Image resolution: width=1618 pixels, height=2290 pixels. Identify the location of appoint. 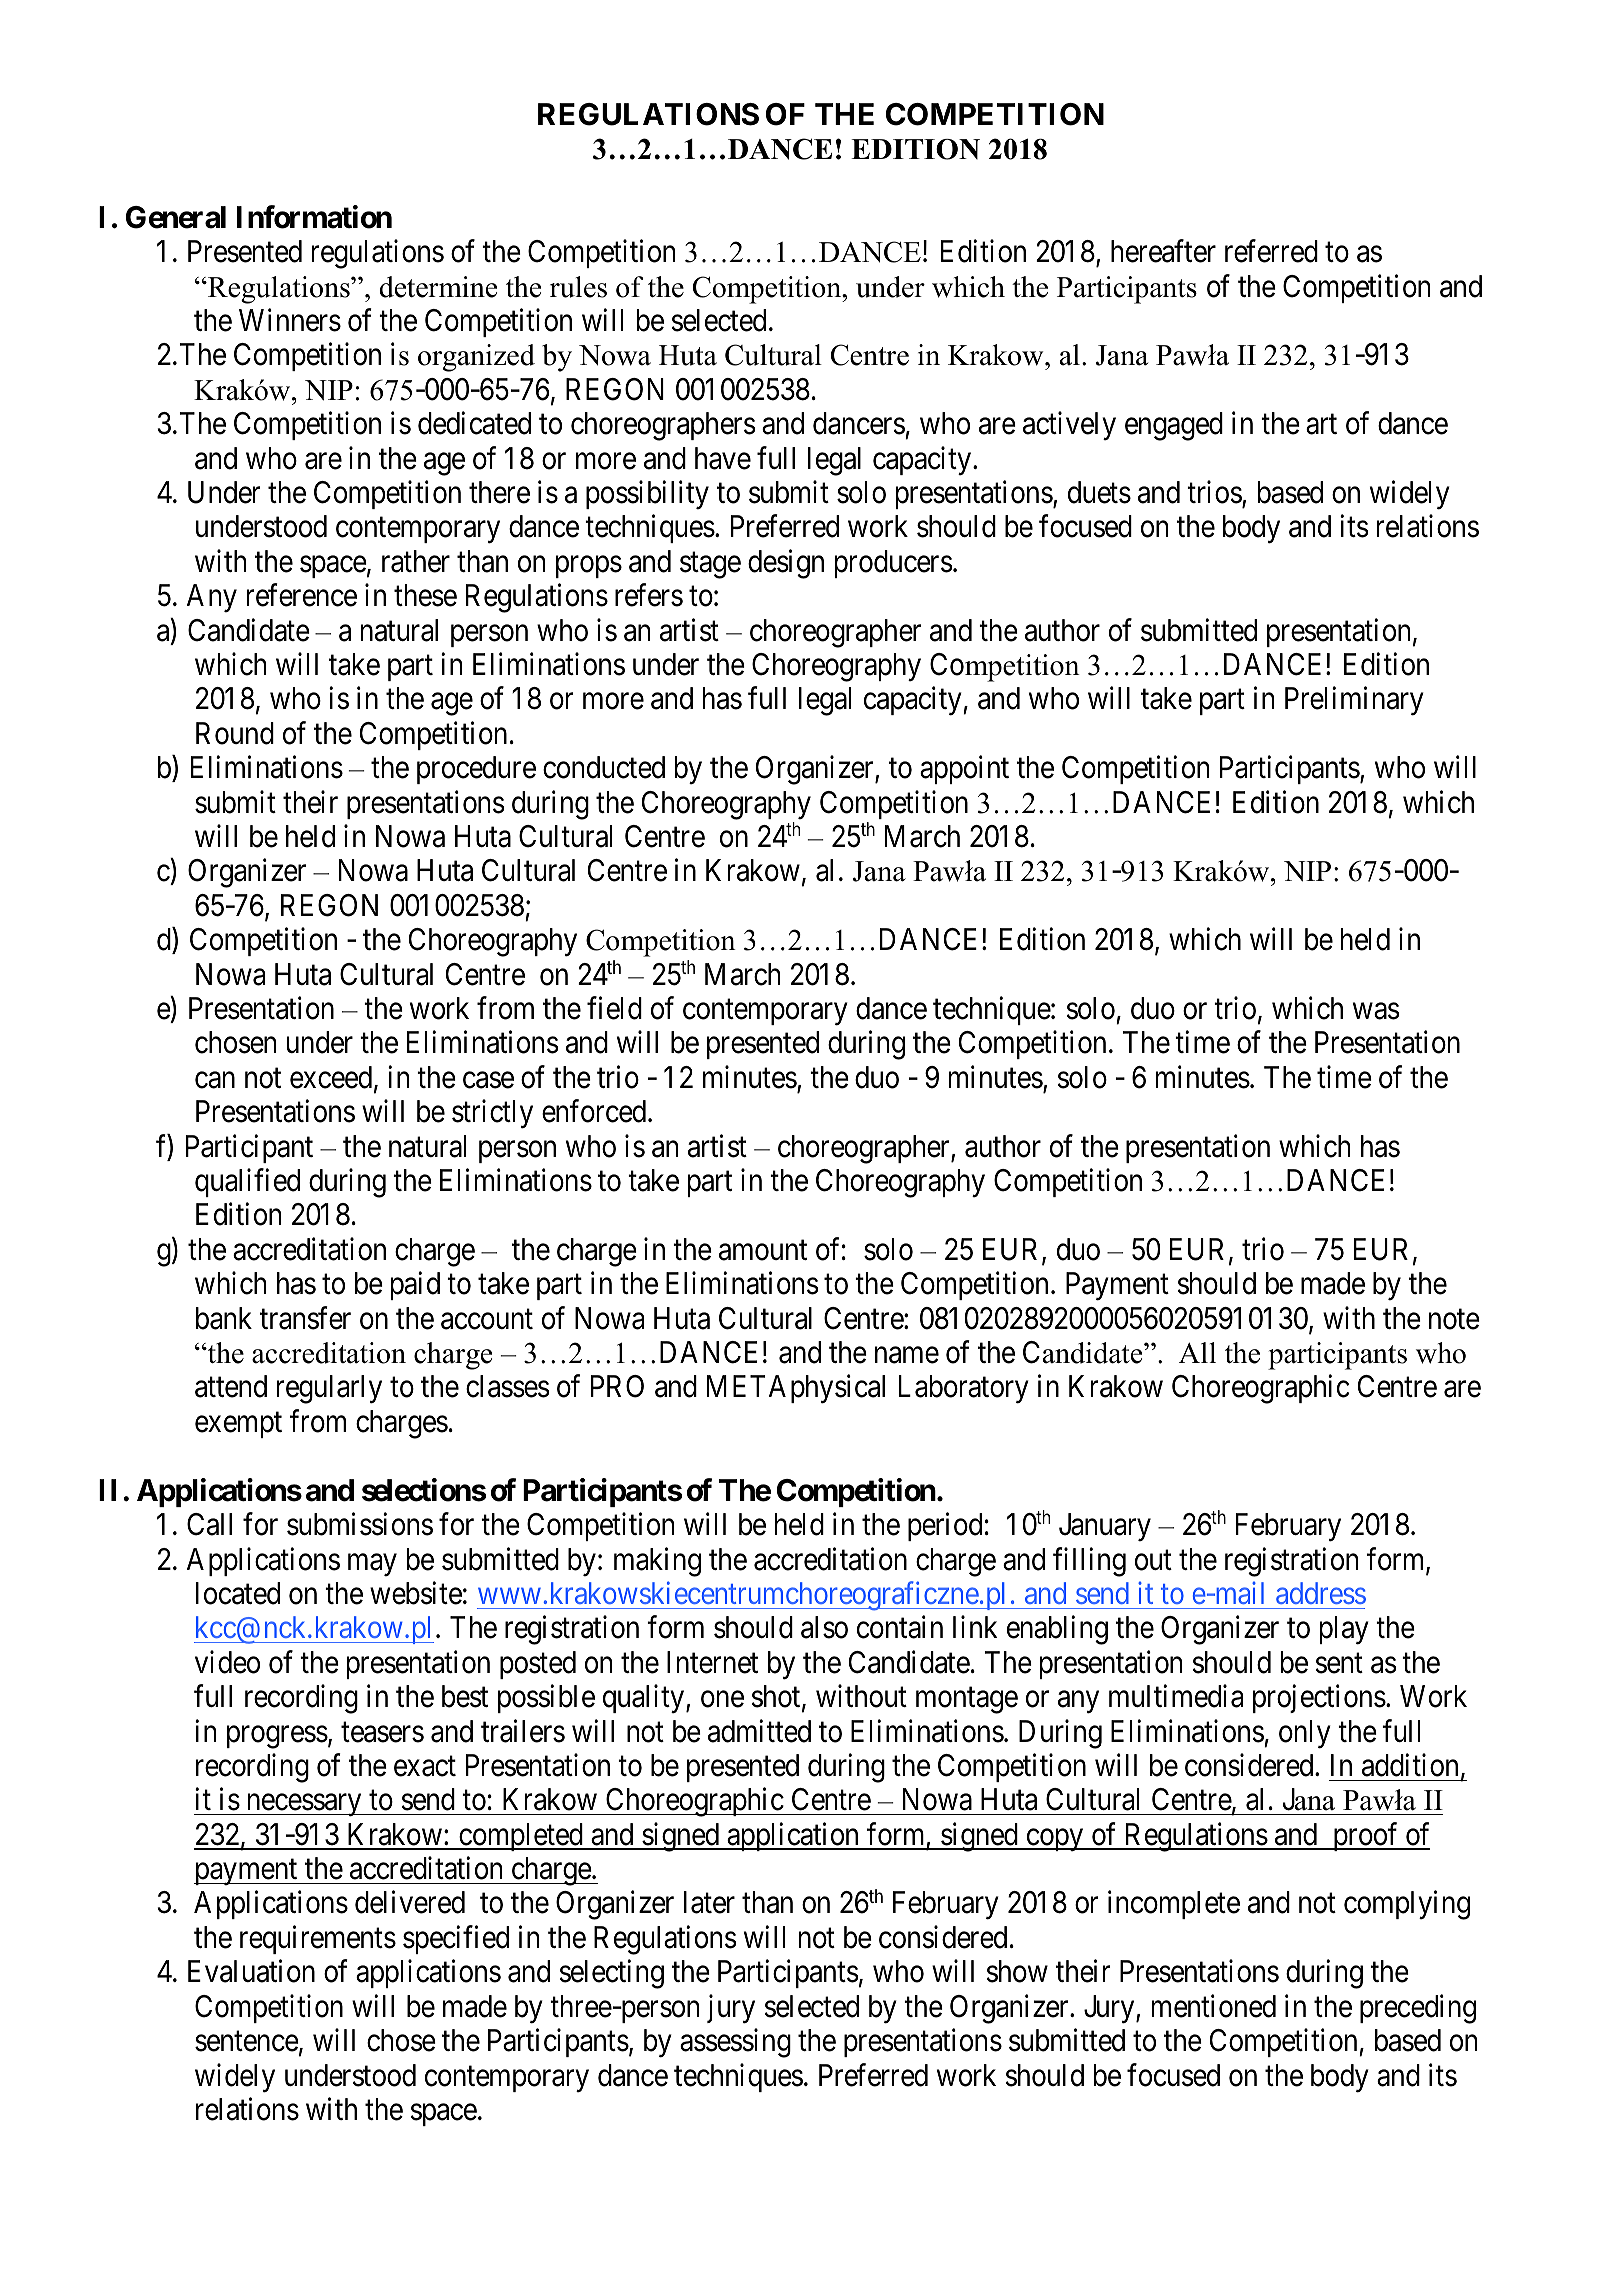
(964, 770).
